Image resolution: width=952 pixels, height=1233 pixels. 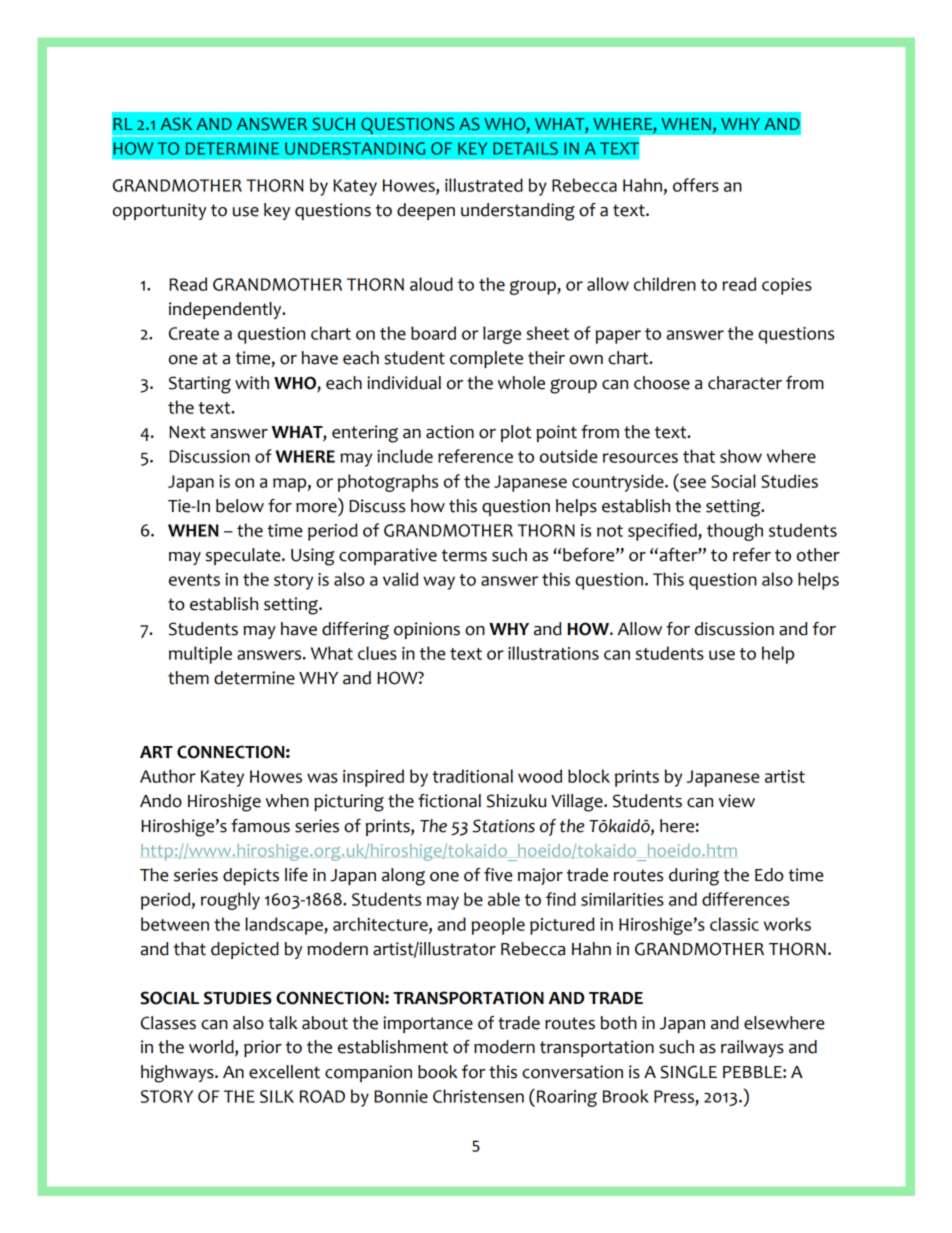 I want to click on prior, so click(x=263, y=1048).
